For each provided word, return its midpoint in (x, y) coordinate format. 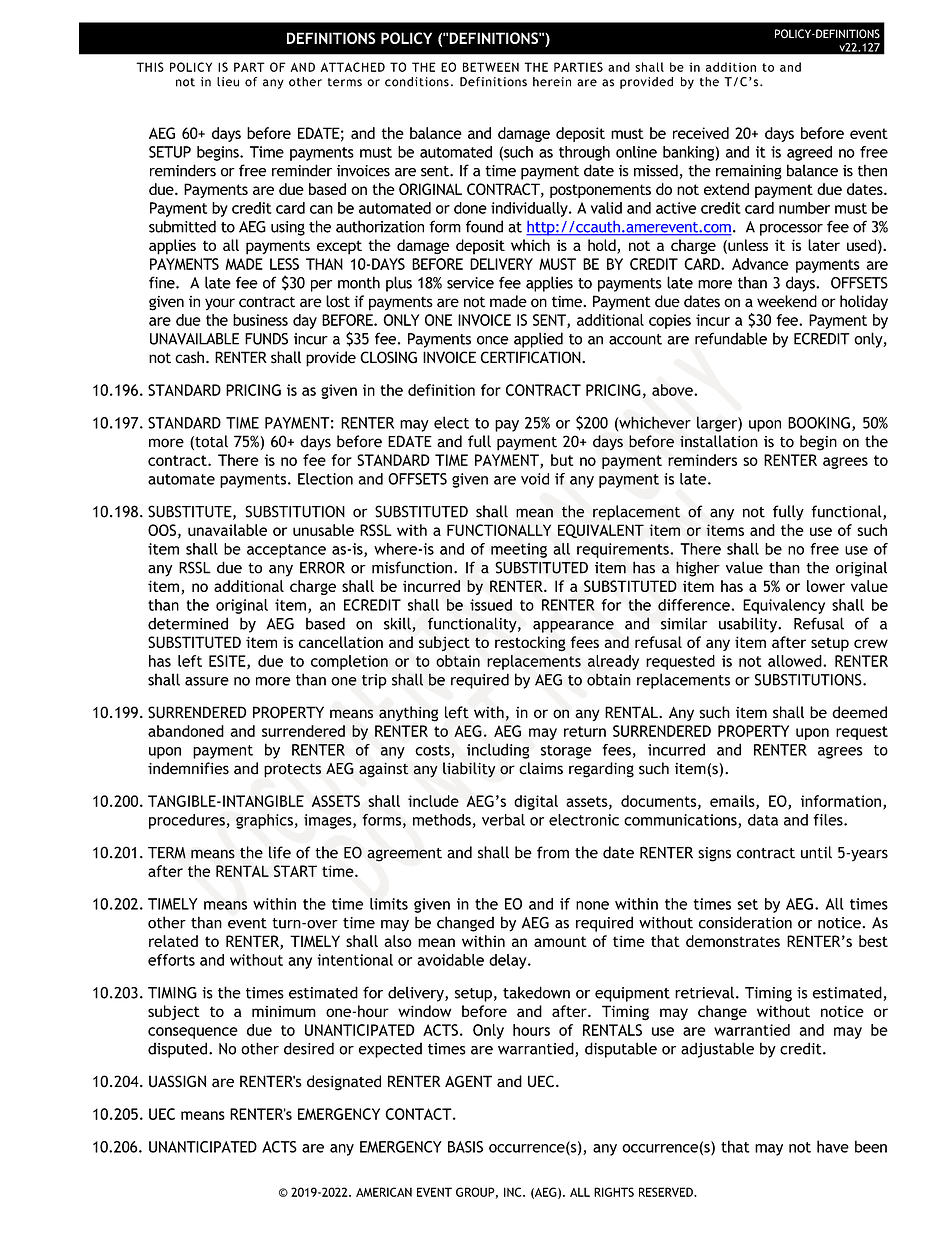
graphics (264, 821)
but (562, 460)
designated (344, 1083)
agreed (809, 153)
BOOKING (819, 423)
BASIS (465, 1147)
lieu (228, 82)
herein (552, 82)
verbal (503, 820)
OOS (162, 530)
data (763, 820)
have (833, 1146)
